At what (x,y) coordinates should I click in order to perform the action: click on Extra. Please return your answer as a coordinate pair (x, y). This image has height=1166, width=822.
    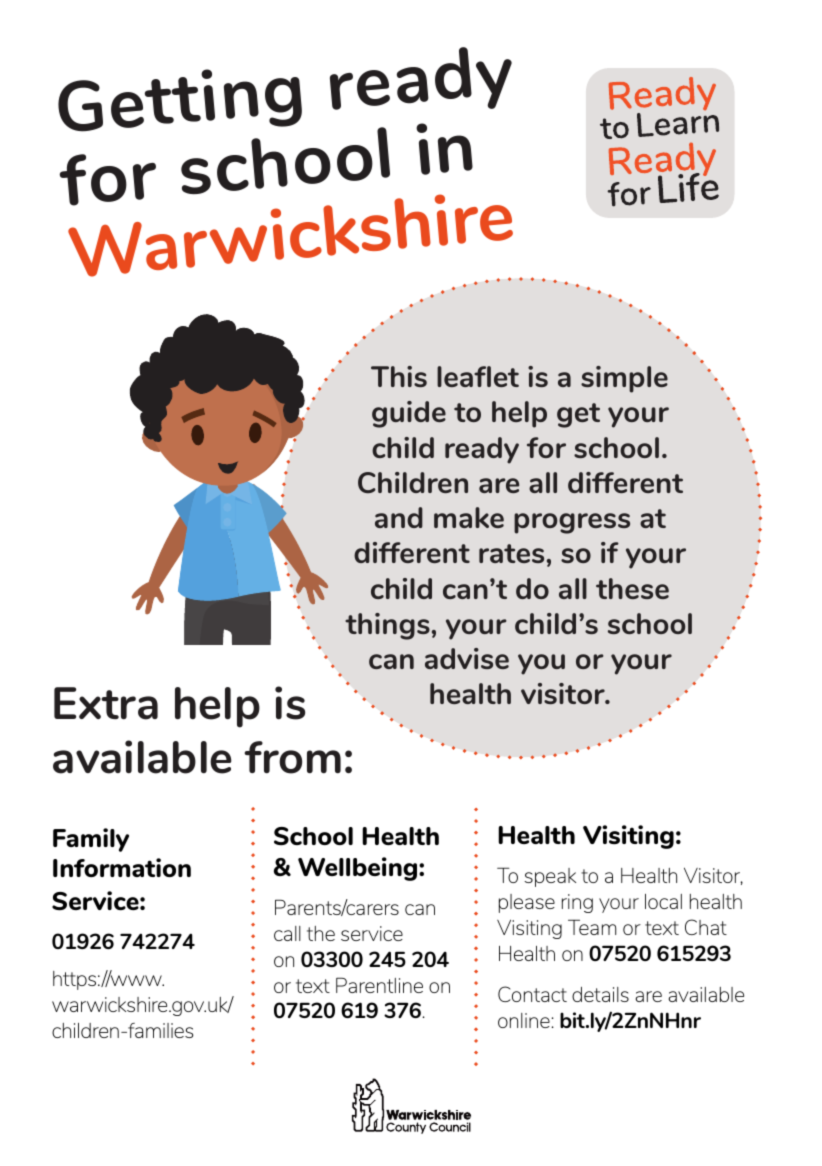
    Looking at the image, I should click on (106, 703).
